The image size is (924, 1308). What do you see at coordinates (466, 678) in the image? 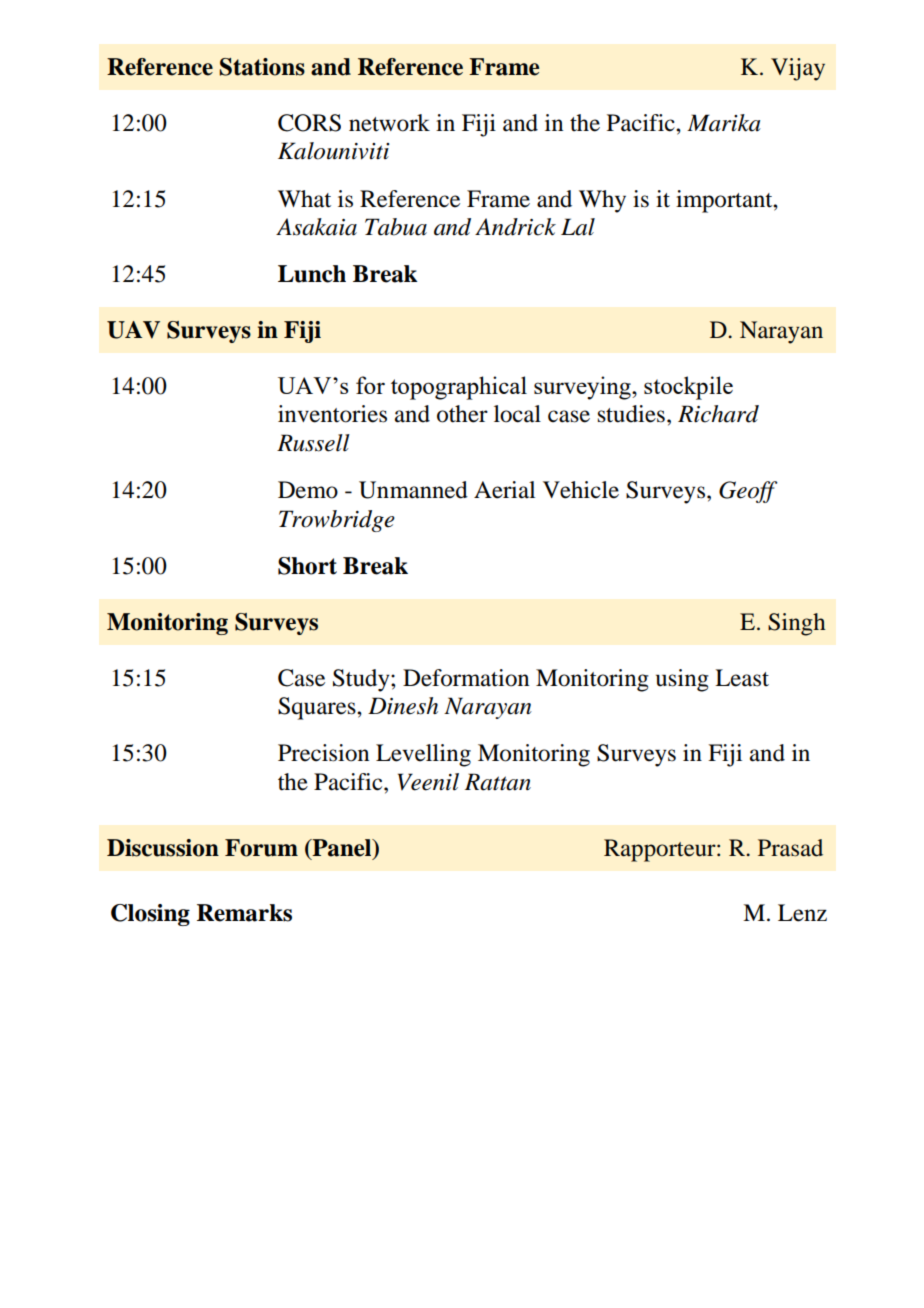
I see `Deformation` at bounding box center [466, 678].
